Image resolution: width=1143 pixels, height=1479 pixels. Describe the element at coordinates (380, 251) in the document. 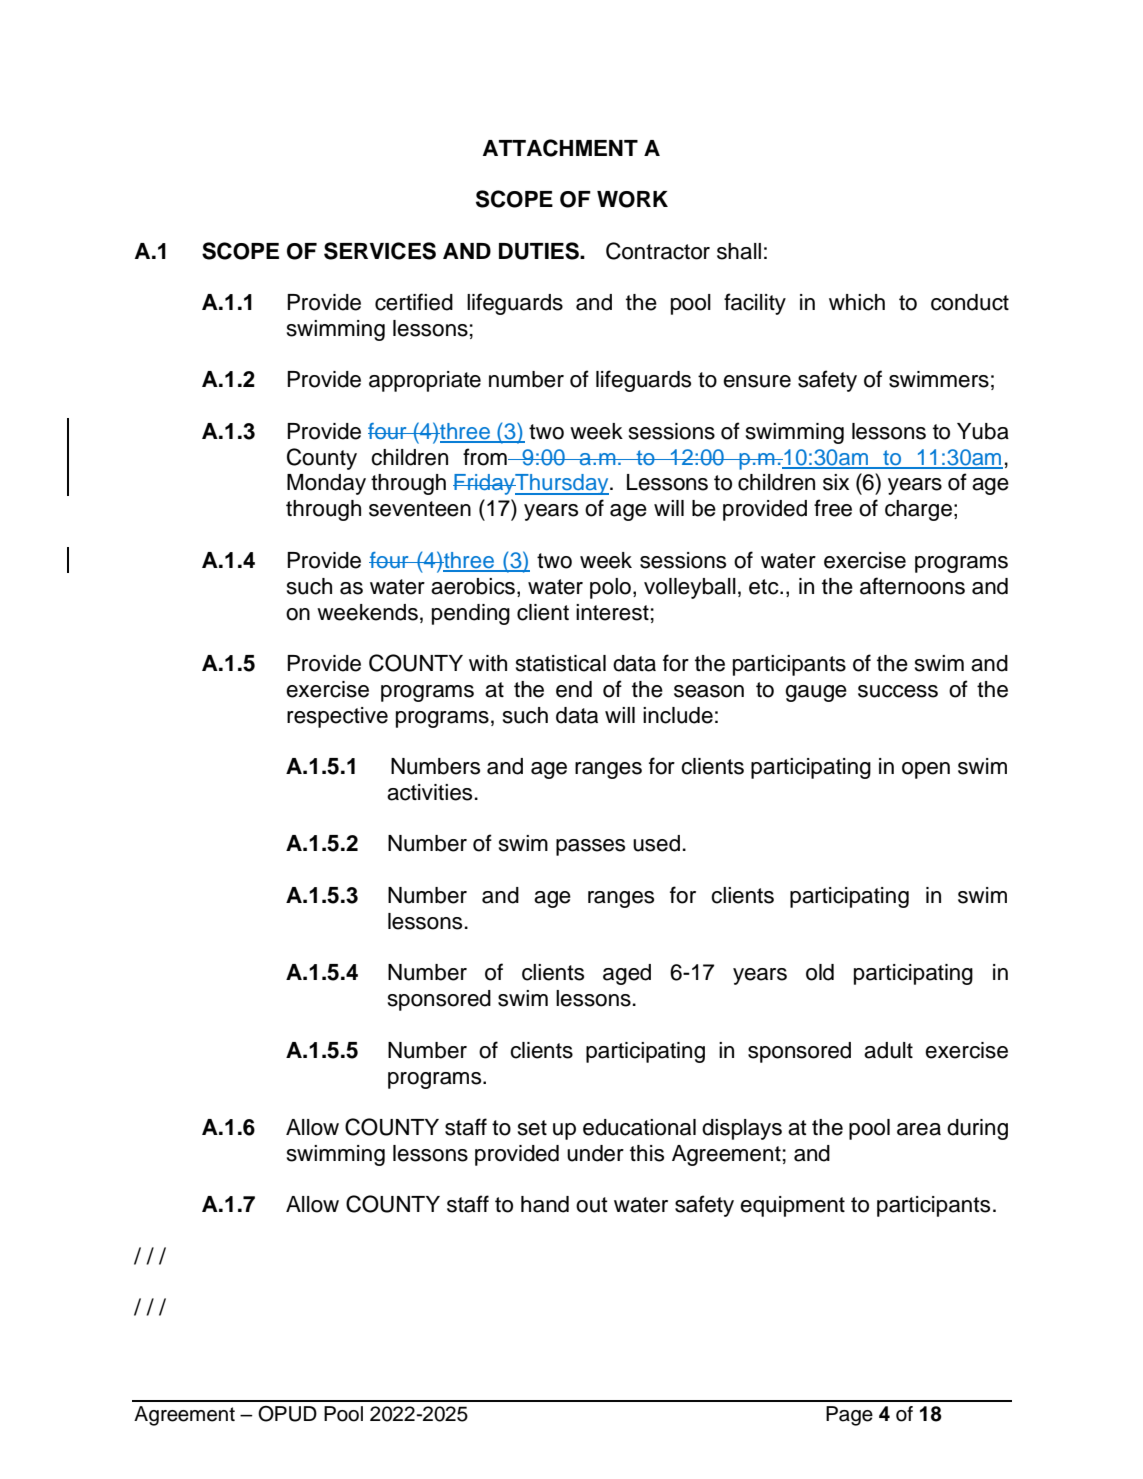

I see `SERVICES` at that location.
